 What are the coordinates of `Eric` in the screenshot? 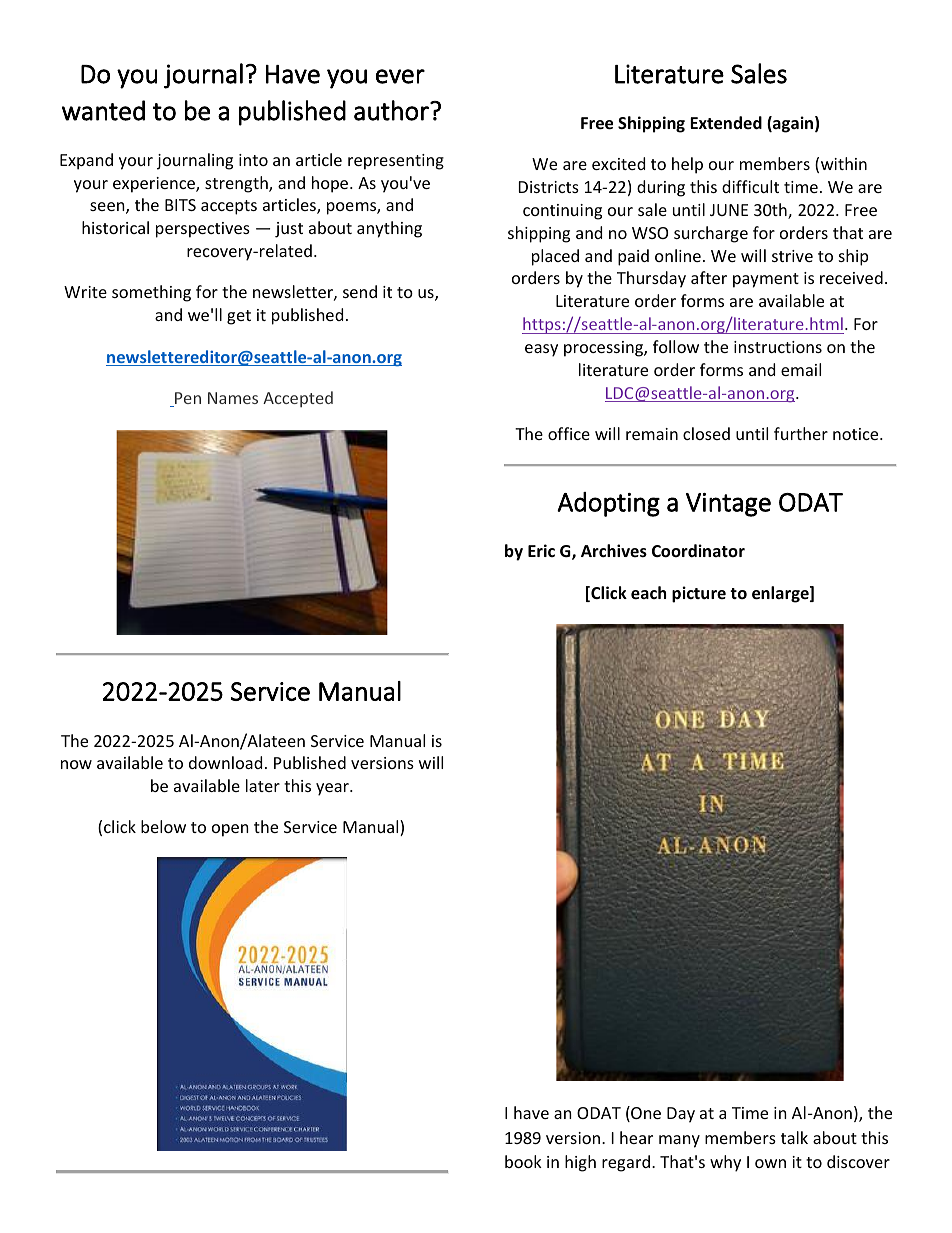 It's located at (541, 550).
